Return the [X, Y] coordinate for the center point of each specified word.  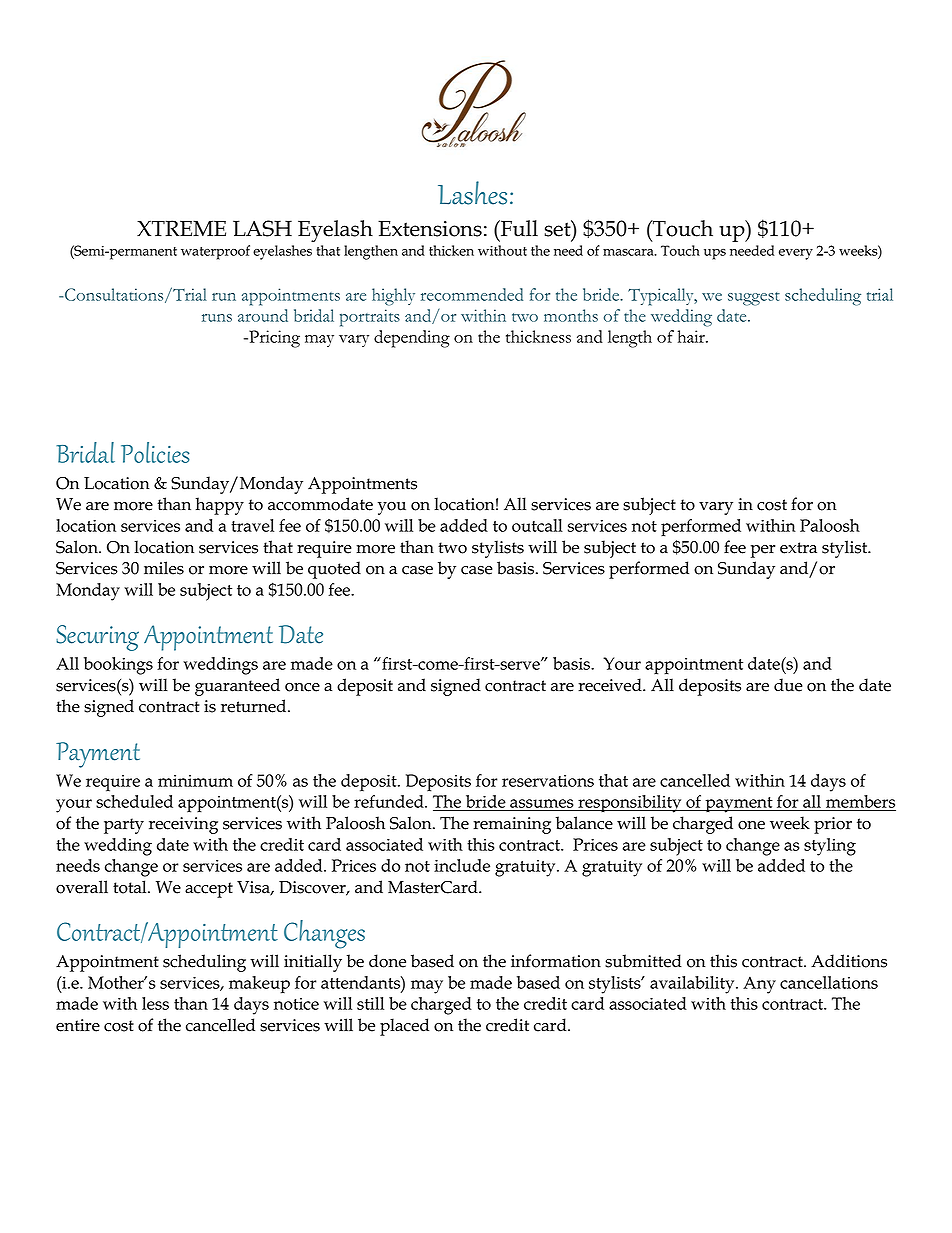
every [796, 254]
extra [798, 548]
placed [404, 1027]
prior [833, 825]
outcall [537, 525]
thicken [451, 250]
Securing [97, 638]
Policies [155, 452]
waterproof [215, 252]
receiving [183, 825]
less [155, 1003]
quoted [334, 570]
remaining [512, 825]
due [788, 685]
